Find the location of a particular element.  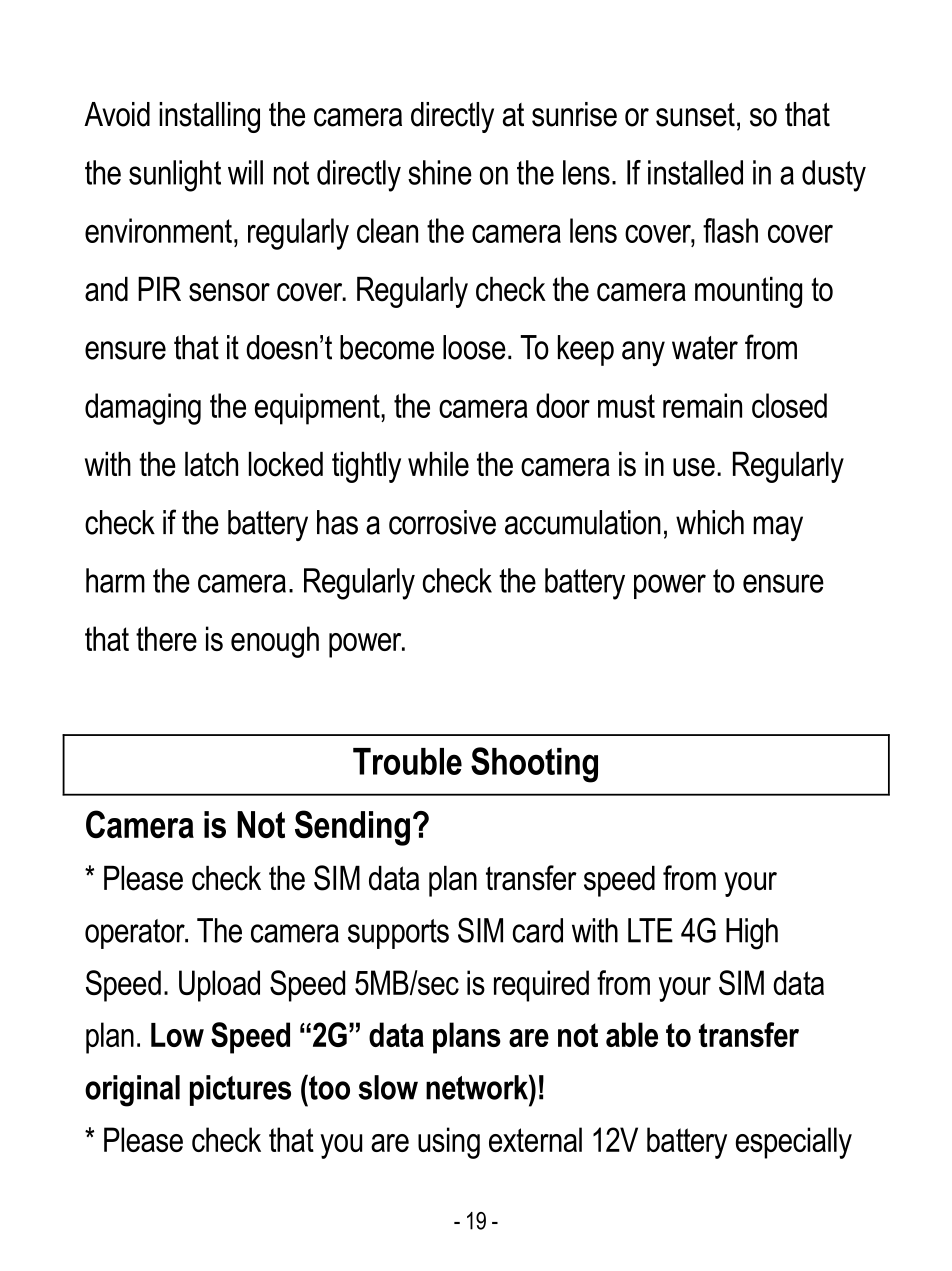

damaging is located at coordinates (143, 409).
